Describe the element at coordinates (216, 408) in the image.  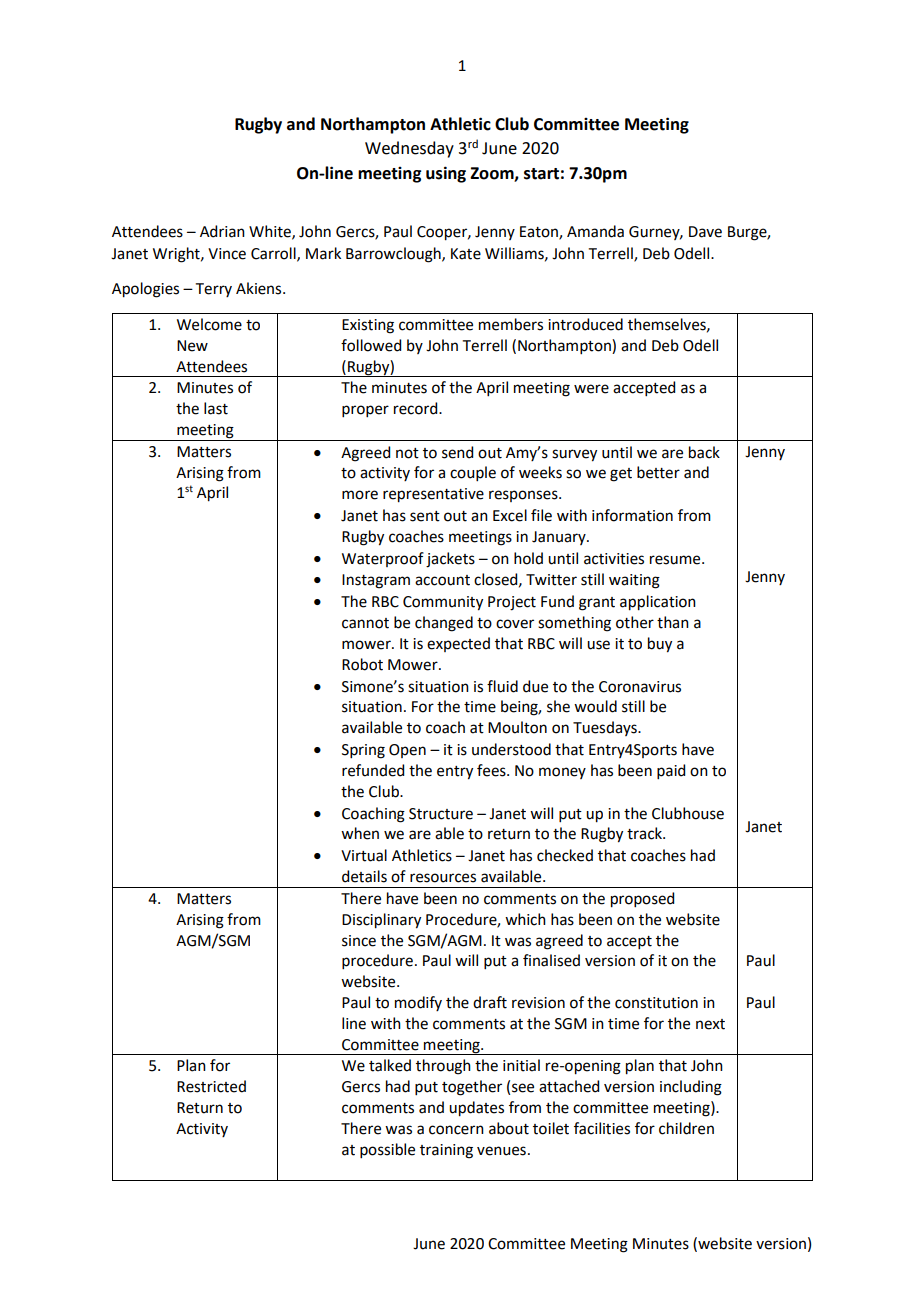
I see `last` at that location.
